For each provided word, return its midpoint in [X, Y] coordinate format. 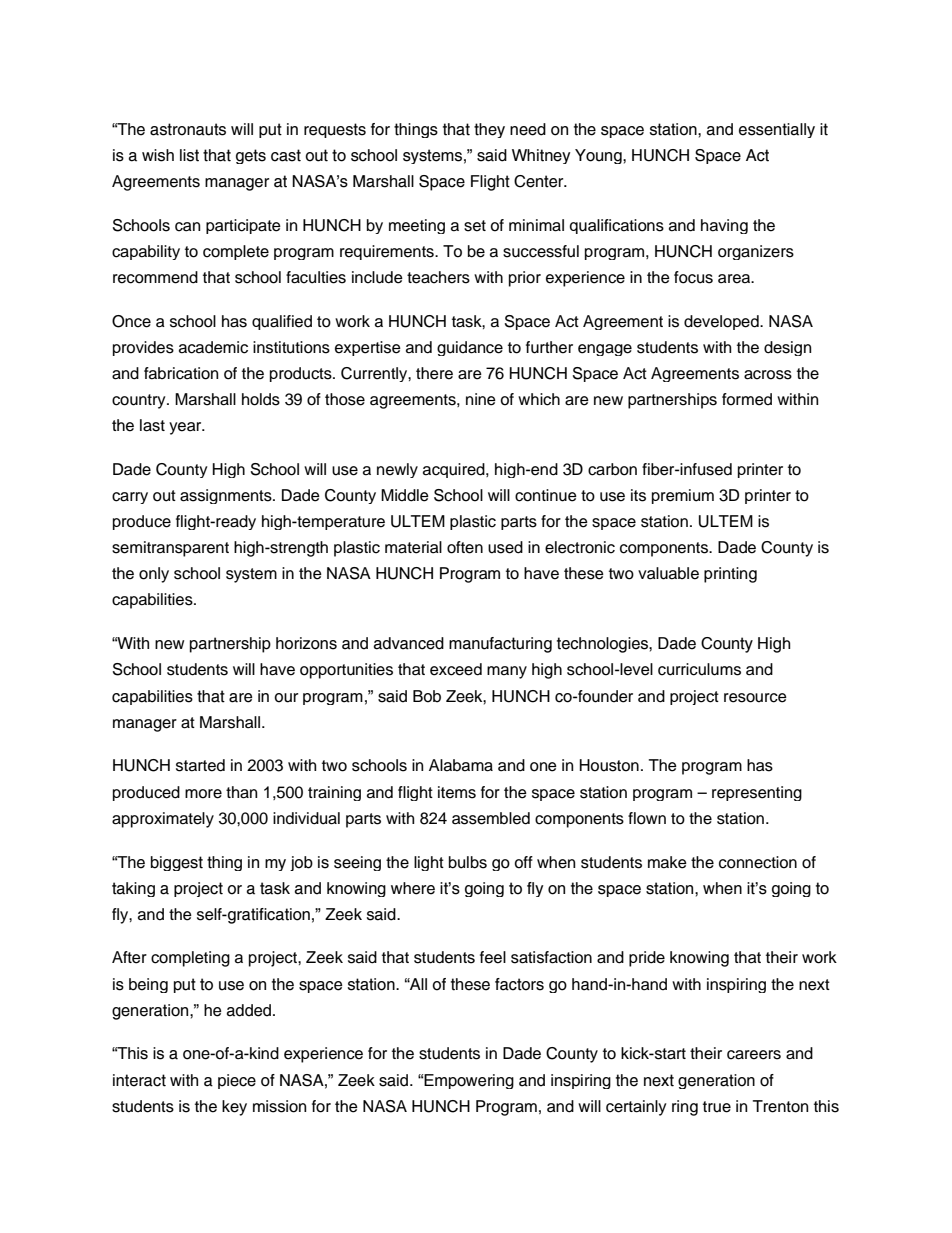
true [717, 1107]
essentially [777, 130]
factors [519, 984]
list [189, 155]
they [489, 130]
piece [237, 1081]
